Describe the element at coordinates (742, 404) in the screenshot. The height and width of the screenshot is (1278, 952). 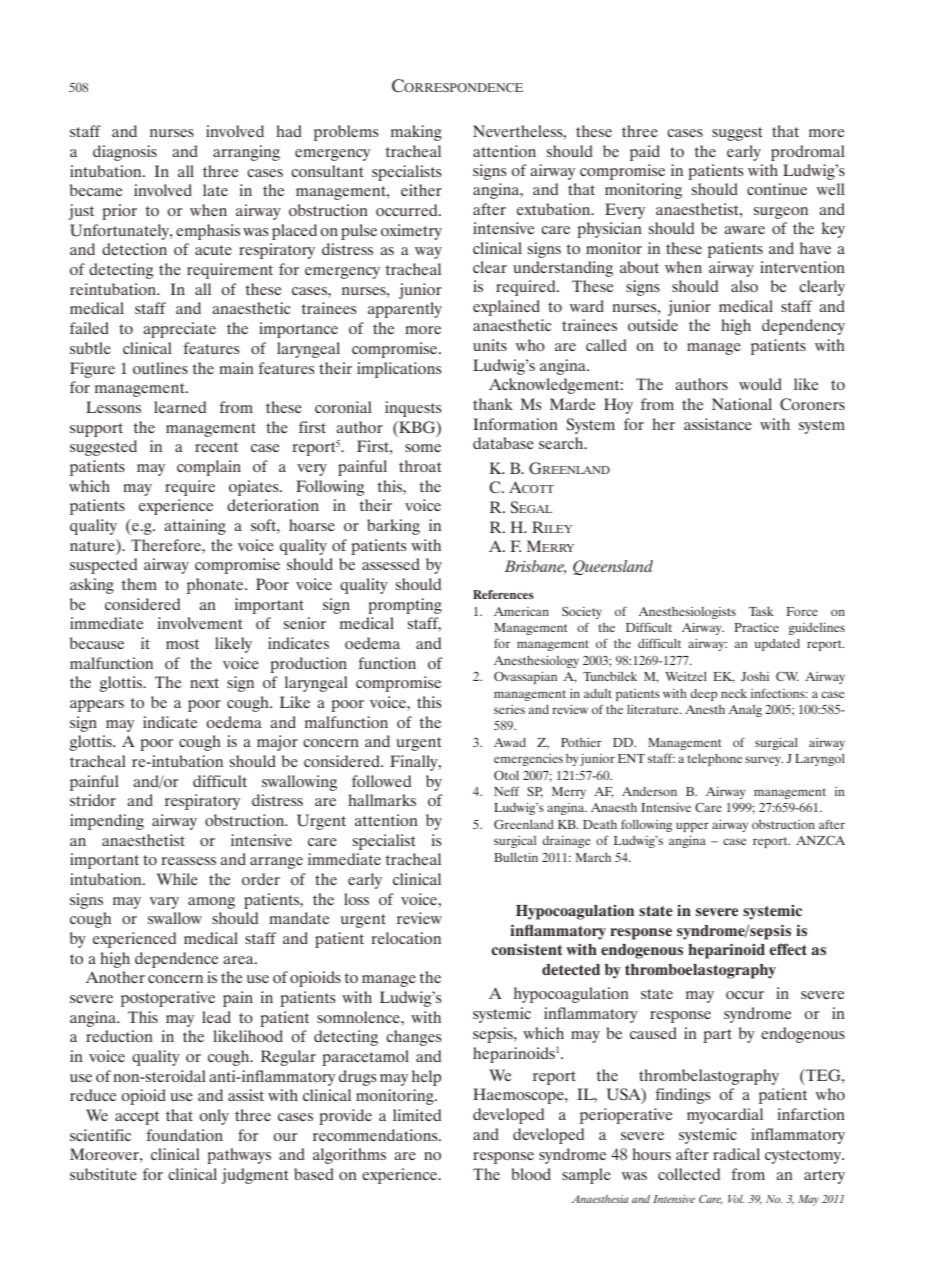
I see `National` at that location.
